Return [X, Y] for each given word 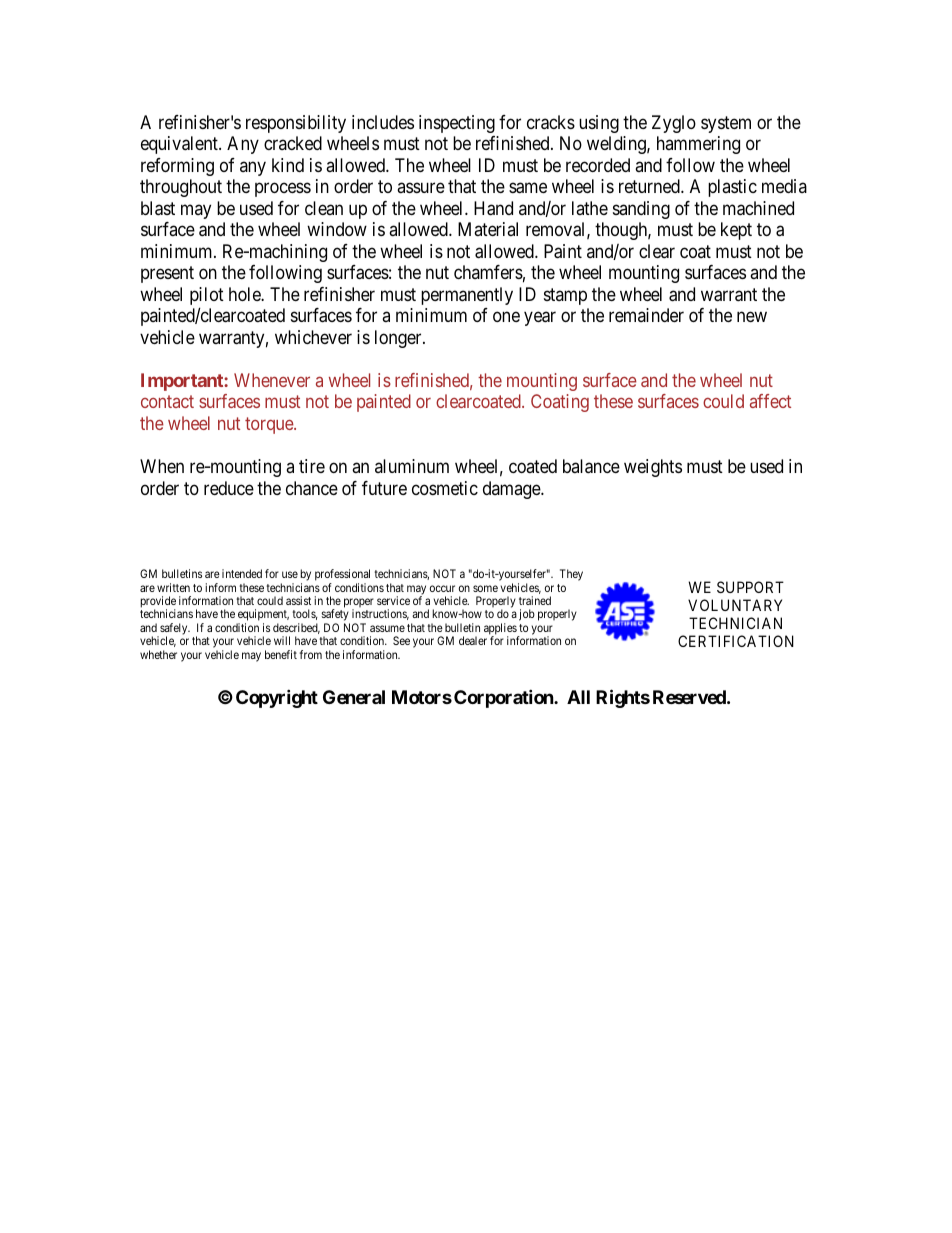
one [506, 317]
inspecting [457, 124]
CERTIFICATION [736, 641]
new [752, 317]
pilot [207, 297]
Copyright [277, 698]
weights [653, 468]
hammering [698, 145]
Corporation [504, 698]
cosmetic [445, 488]
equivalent [180, 145]
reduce [229, 488]
